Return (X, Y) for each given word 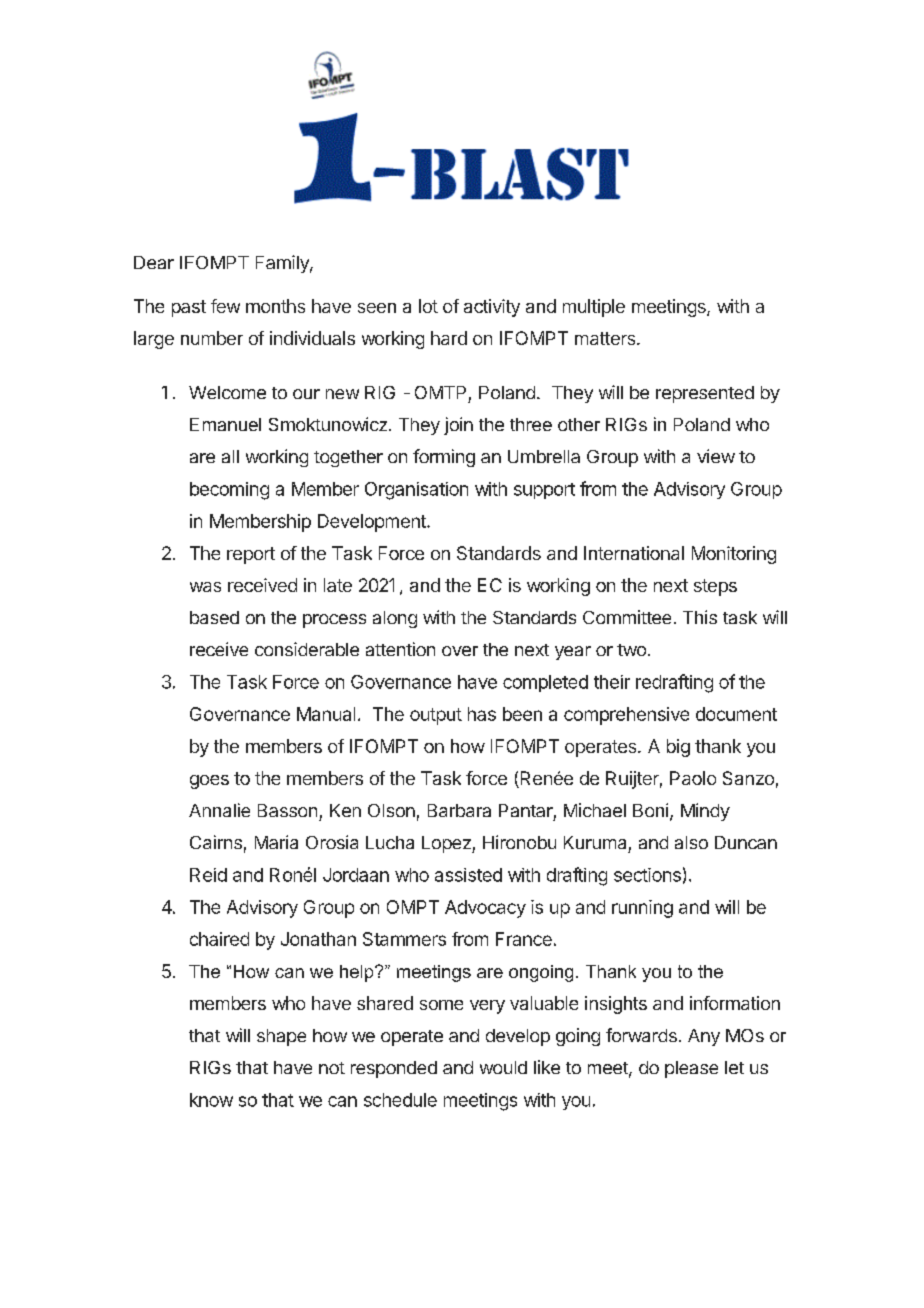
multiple (594, 308)
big (678, 748)
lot (428, 306)
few (225, 306)
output (436, 716)
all (230, 456)
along (395, 619)
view (716, 456)
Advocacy (485, 909)
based (214, 617)
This (700, 617)
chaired (219, 939)
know (211, 1100)
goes (209, 782)
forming (444, 458)
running (642, 909)
